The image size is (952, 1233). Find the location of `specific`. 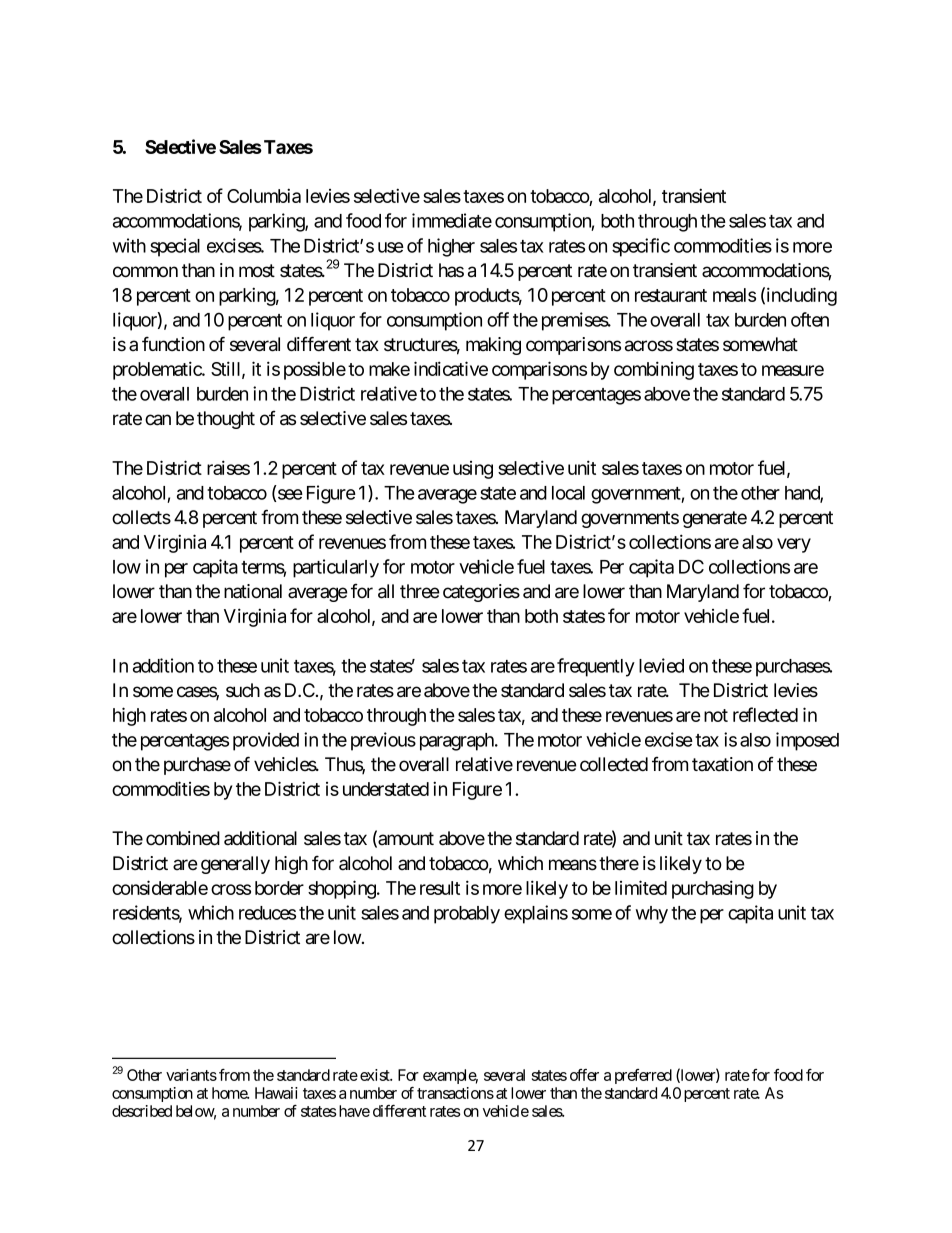

specific is located at coordinates (641, 247).
